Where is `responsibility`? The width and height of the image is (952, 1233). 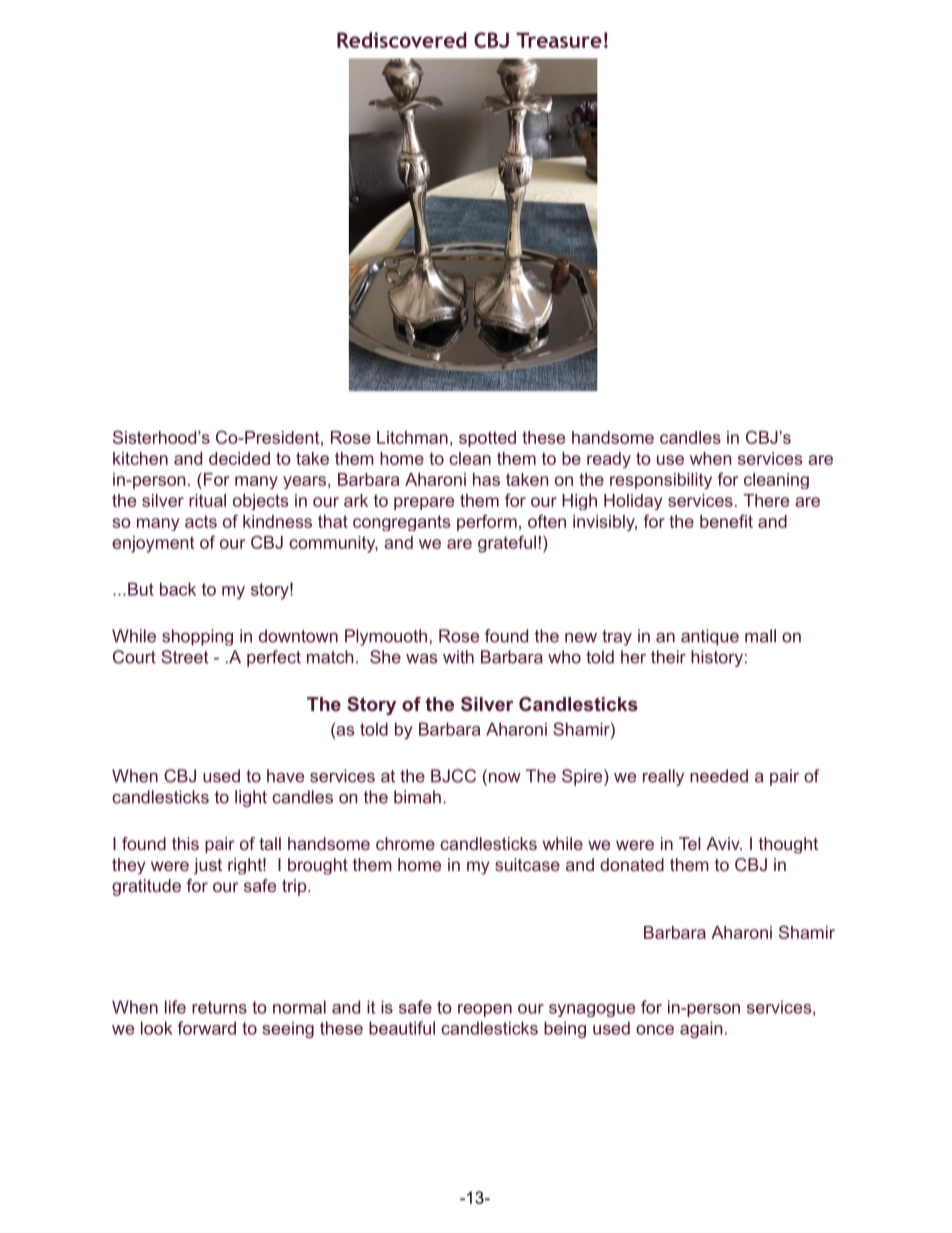 responsibility is located at coordinates (661, 481).
